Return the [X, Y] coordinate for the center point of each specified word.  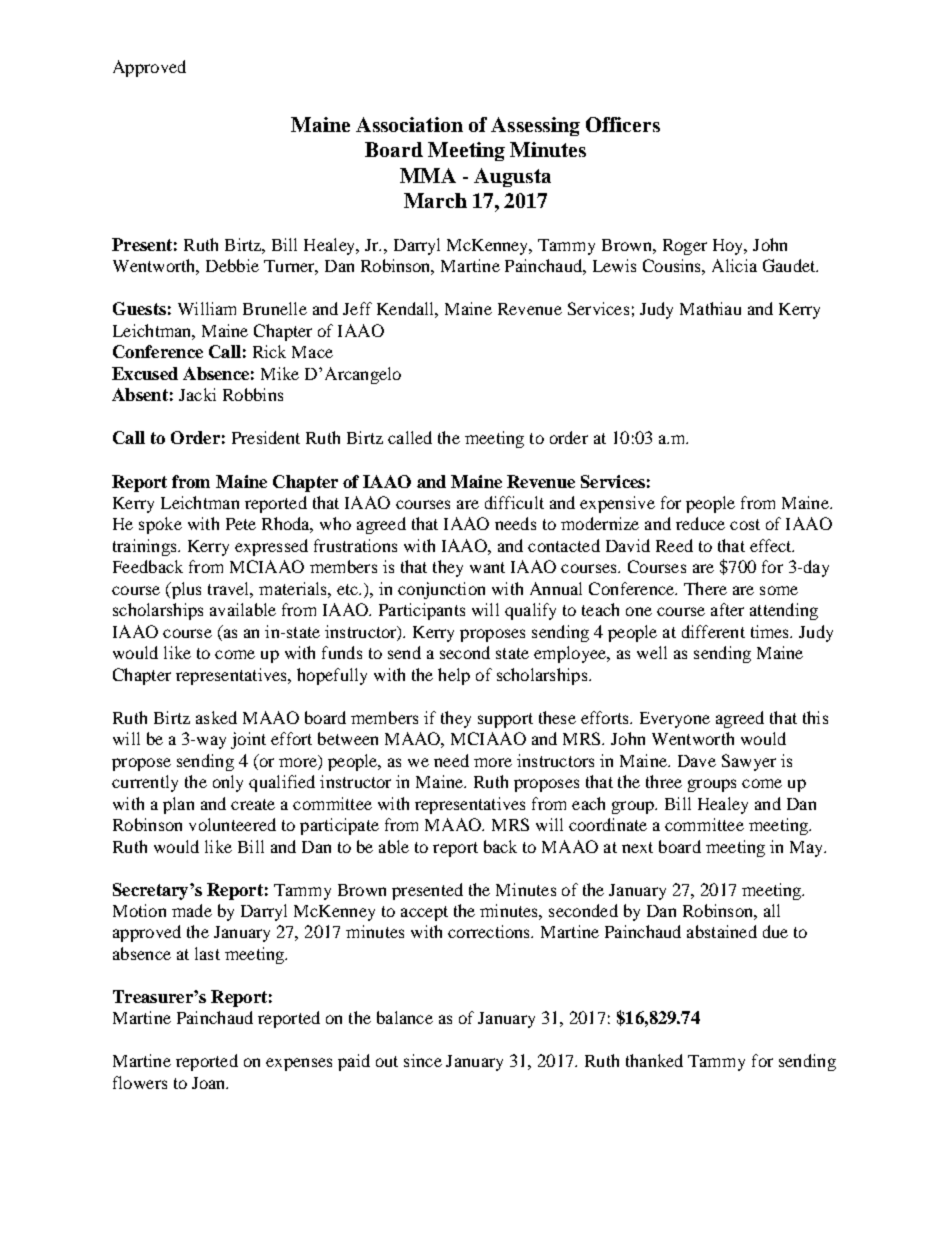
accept [424, 913]
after [727, 609]
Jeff [357, 308]
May [808, 849]
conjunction [441, 590]
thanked [654, 1060]
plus [185, 590]
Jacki [197, 394]
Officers [623, 124]
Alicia [734, 265]
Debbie [232, 265]
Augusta [512, 177]
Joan [210, 1083]
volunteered [232, 824]
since [423, 1060]
